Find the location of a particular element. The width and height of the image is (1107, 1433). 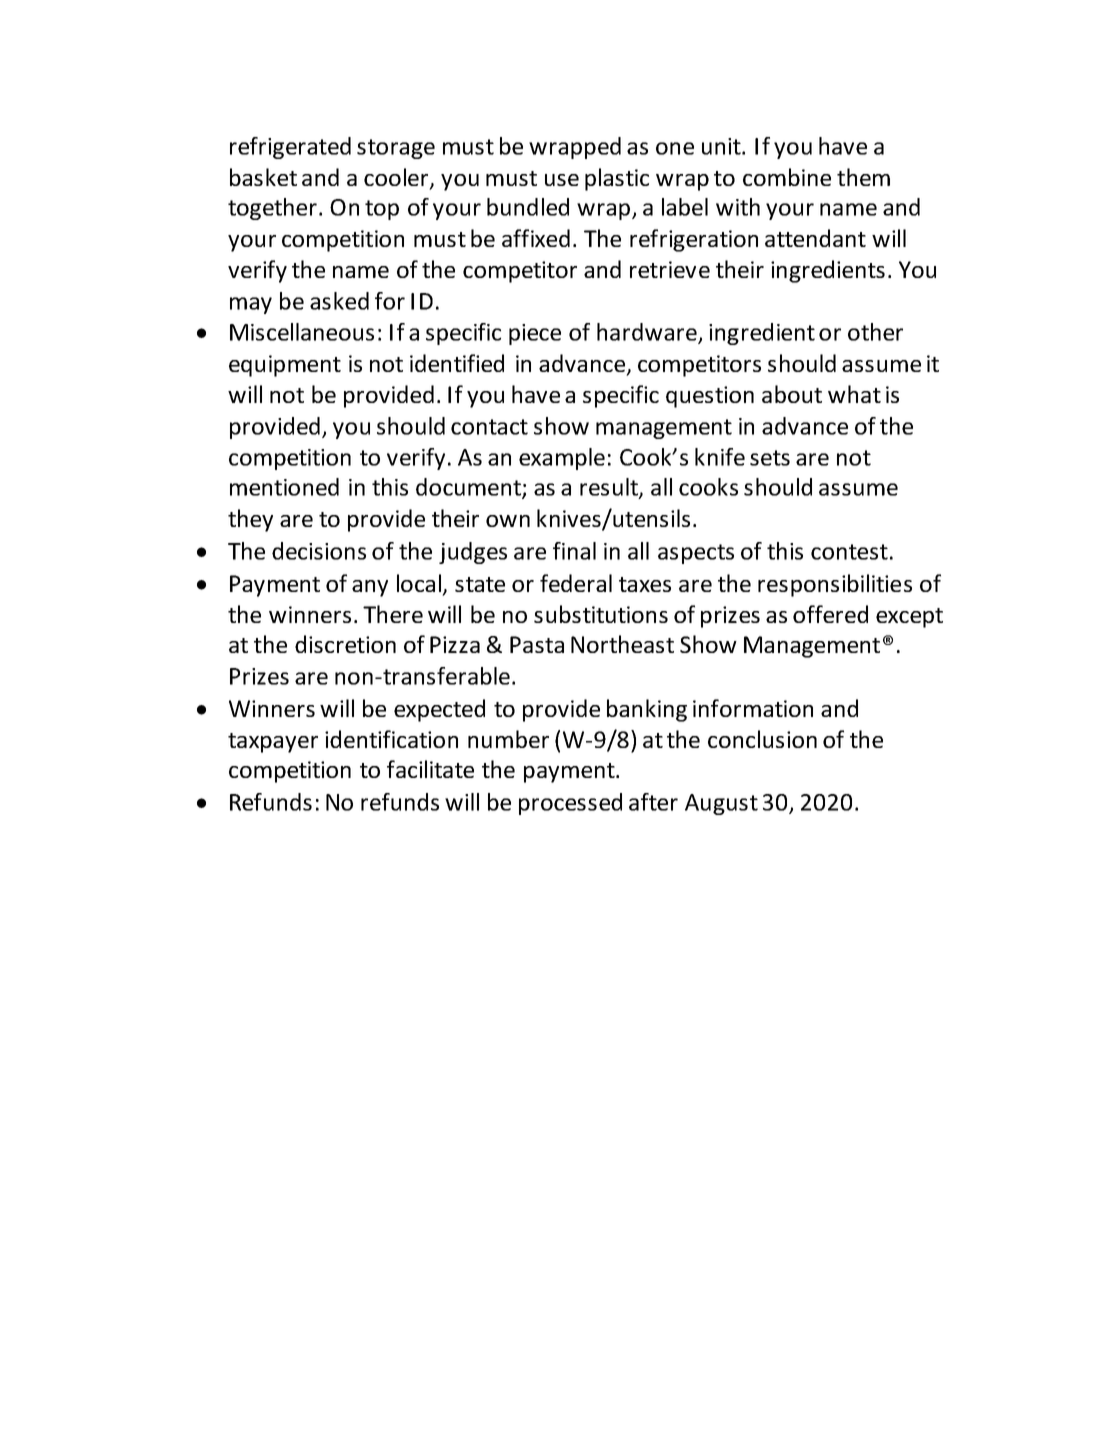

substitutions is located at coordinates (601, 614).
